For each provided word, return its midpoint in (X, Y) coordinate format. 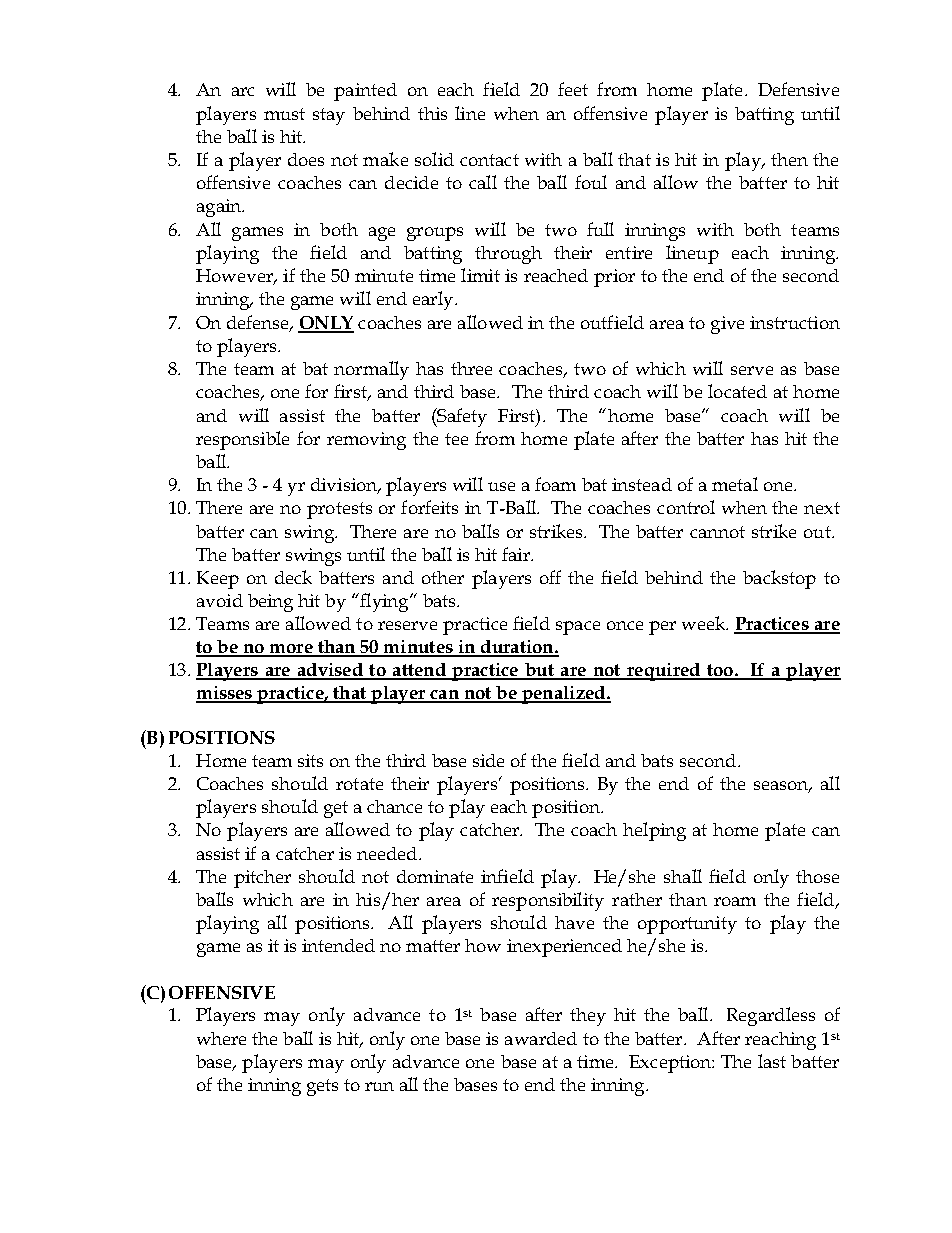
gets (322, 1087)
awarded (541, 1038)
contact (489, 160)
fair (517, 554)
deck (293, 577)
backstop (779, 579)
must (284, 114)
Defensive (798, 89)
